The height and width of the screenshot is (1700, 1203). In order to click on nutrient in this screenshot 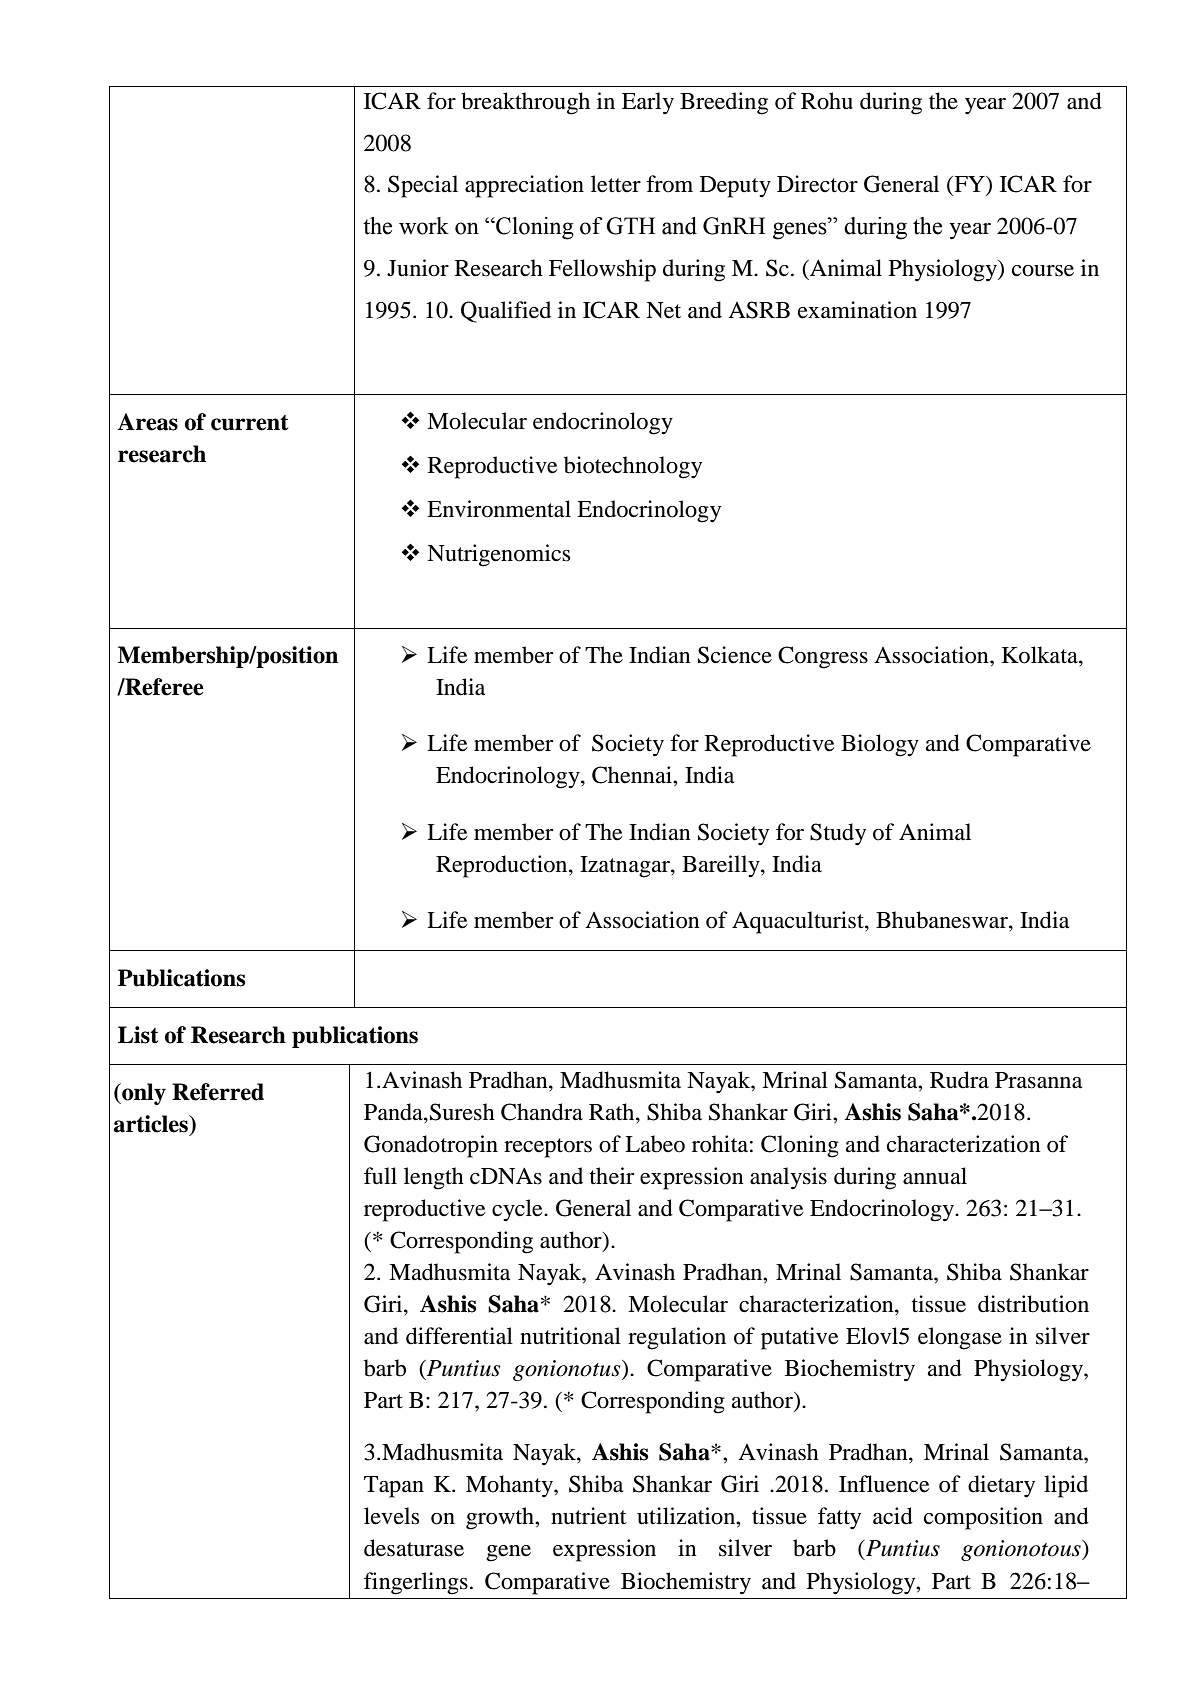, I will do `click(589, 1516)`.
